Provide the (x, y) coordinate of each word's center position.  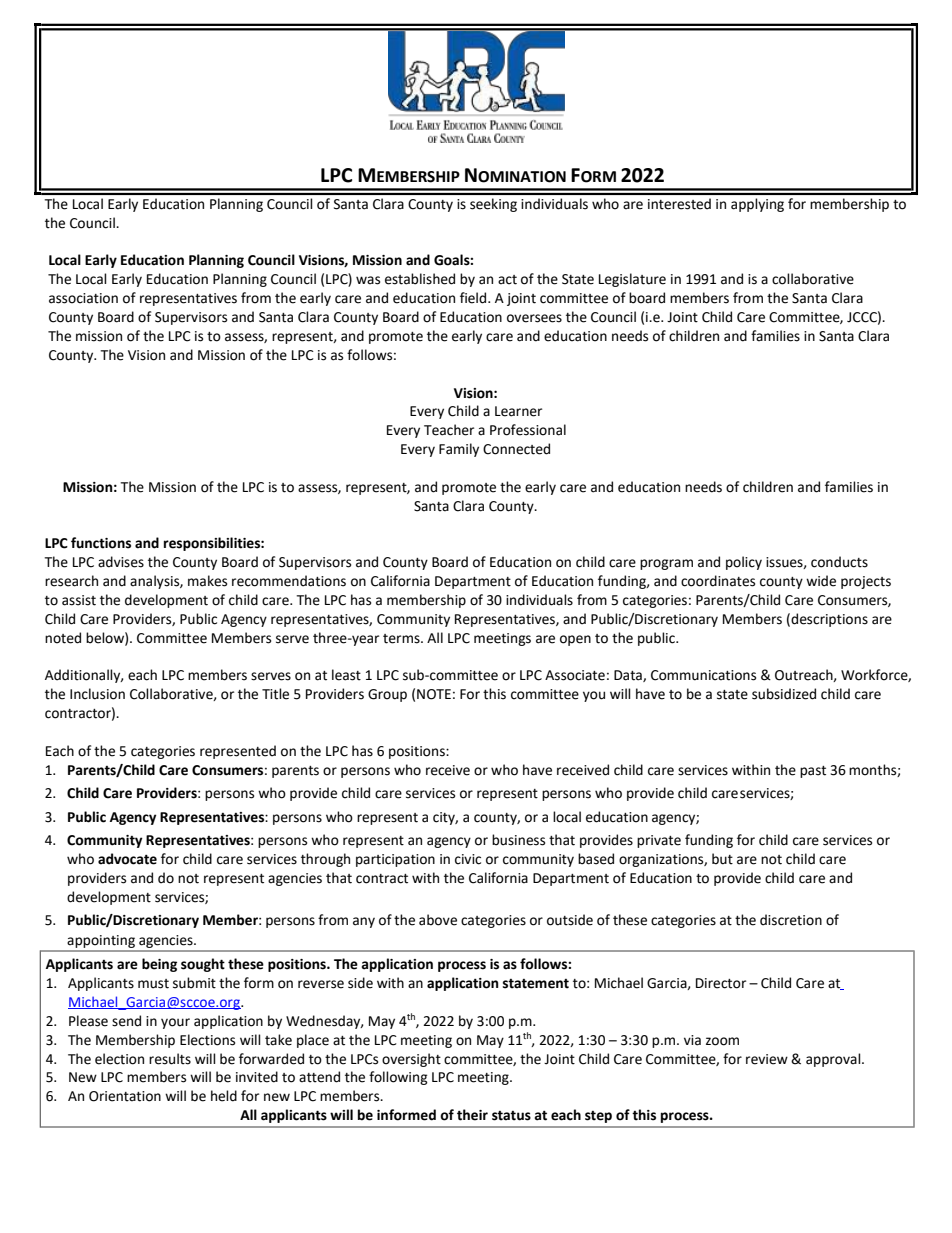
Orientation (125, 1096)
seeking (493, 205)
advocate (127, 859)
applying (757, 205)
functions (101, 543)
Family (459, 450)
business (518, 840)
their (472, 1115)
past (813, 772)
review (767, 1059)
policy (744, 563)
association (83, 298)
